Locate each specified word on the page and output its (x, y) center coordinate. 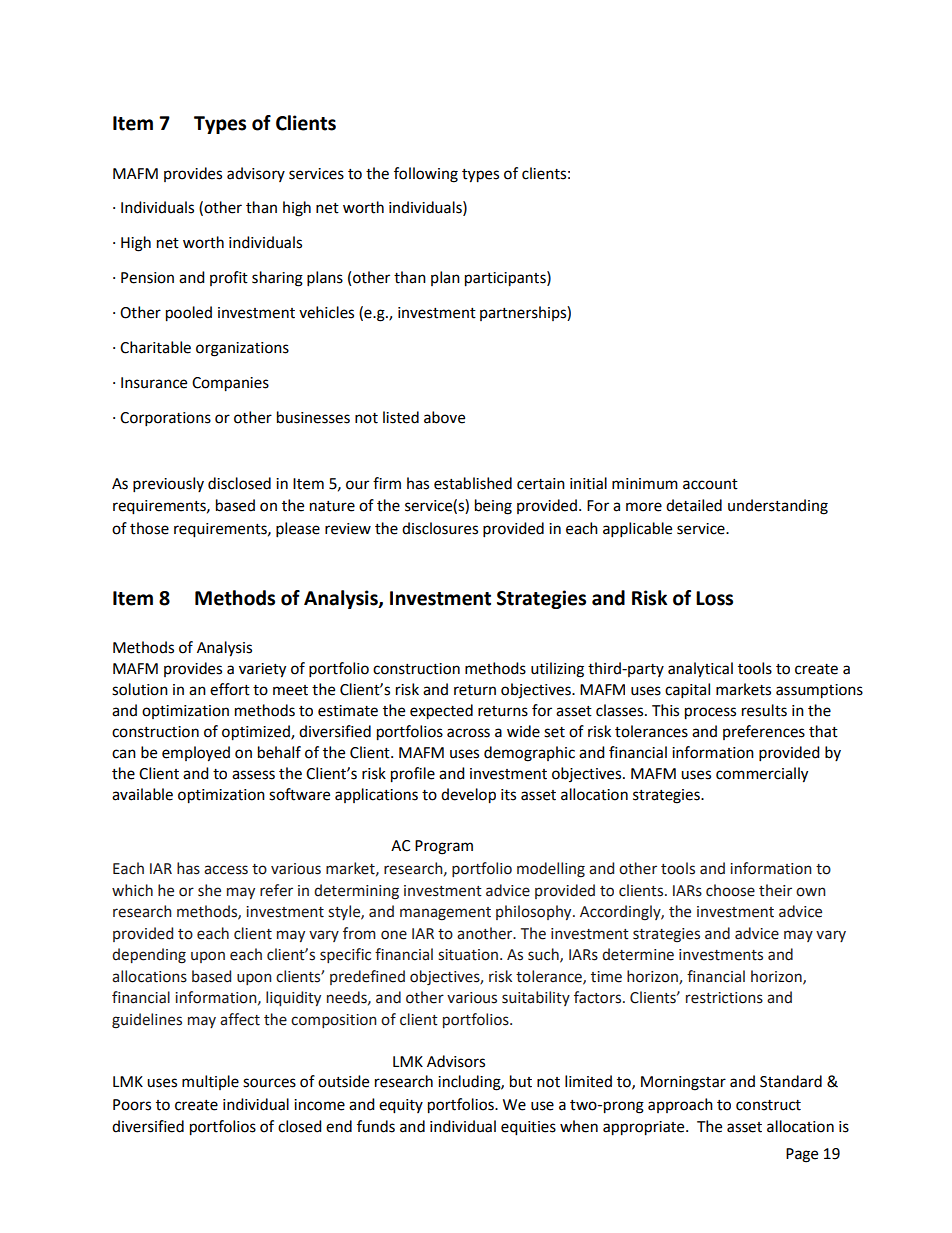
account (710, 484)
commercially (762, 775)
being (493, 507)
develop (468, 796)
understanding (778, 507)
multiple (210, 1082)
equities (528, 1128)
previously (168, 485)
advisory (256, 174)
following (426, 175)
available (142, 794)
